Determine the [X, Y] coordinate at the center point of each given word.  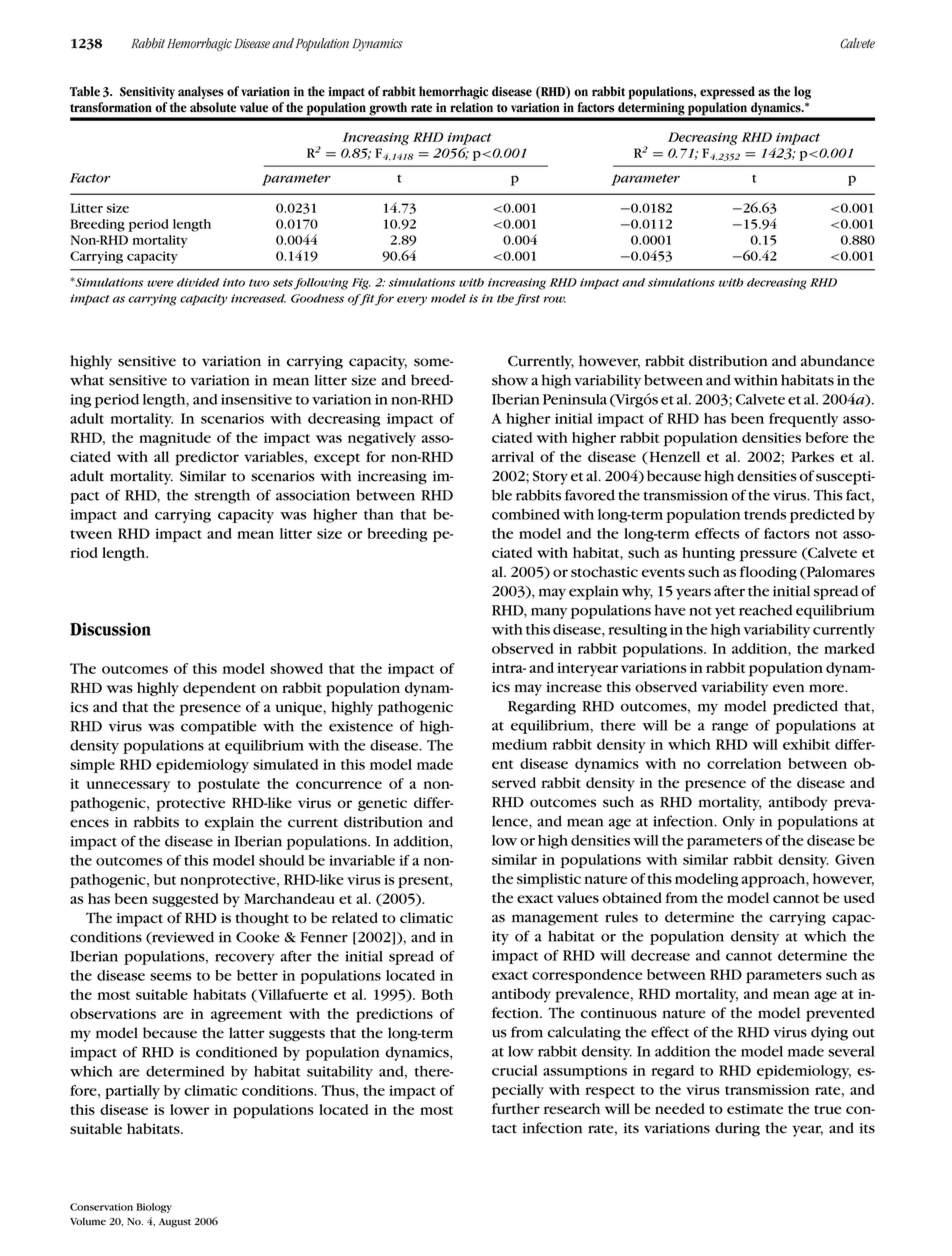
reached [765, 610]
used [859, 897]
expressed [727, 93]
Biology [154, 1208]
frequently [804, 420]
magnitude [175, 439]
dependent [219, 689]
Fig [361, 284]
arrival [513, 456]
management [555, 919]
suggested [185, 900]
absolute [213, 107]
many [549, 613]
